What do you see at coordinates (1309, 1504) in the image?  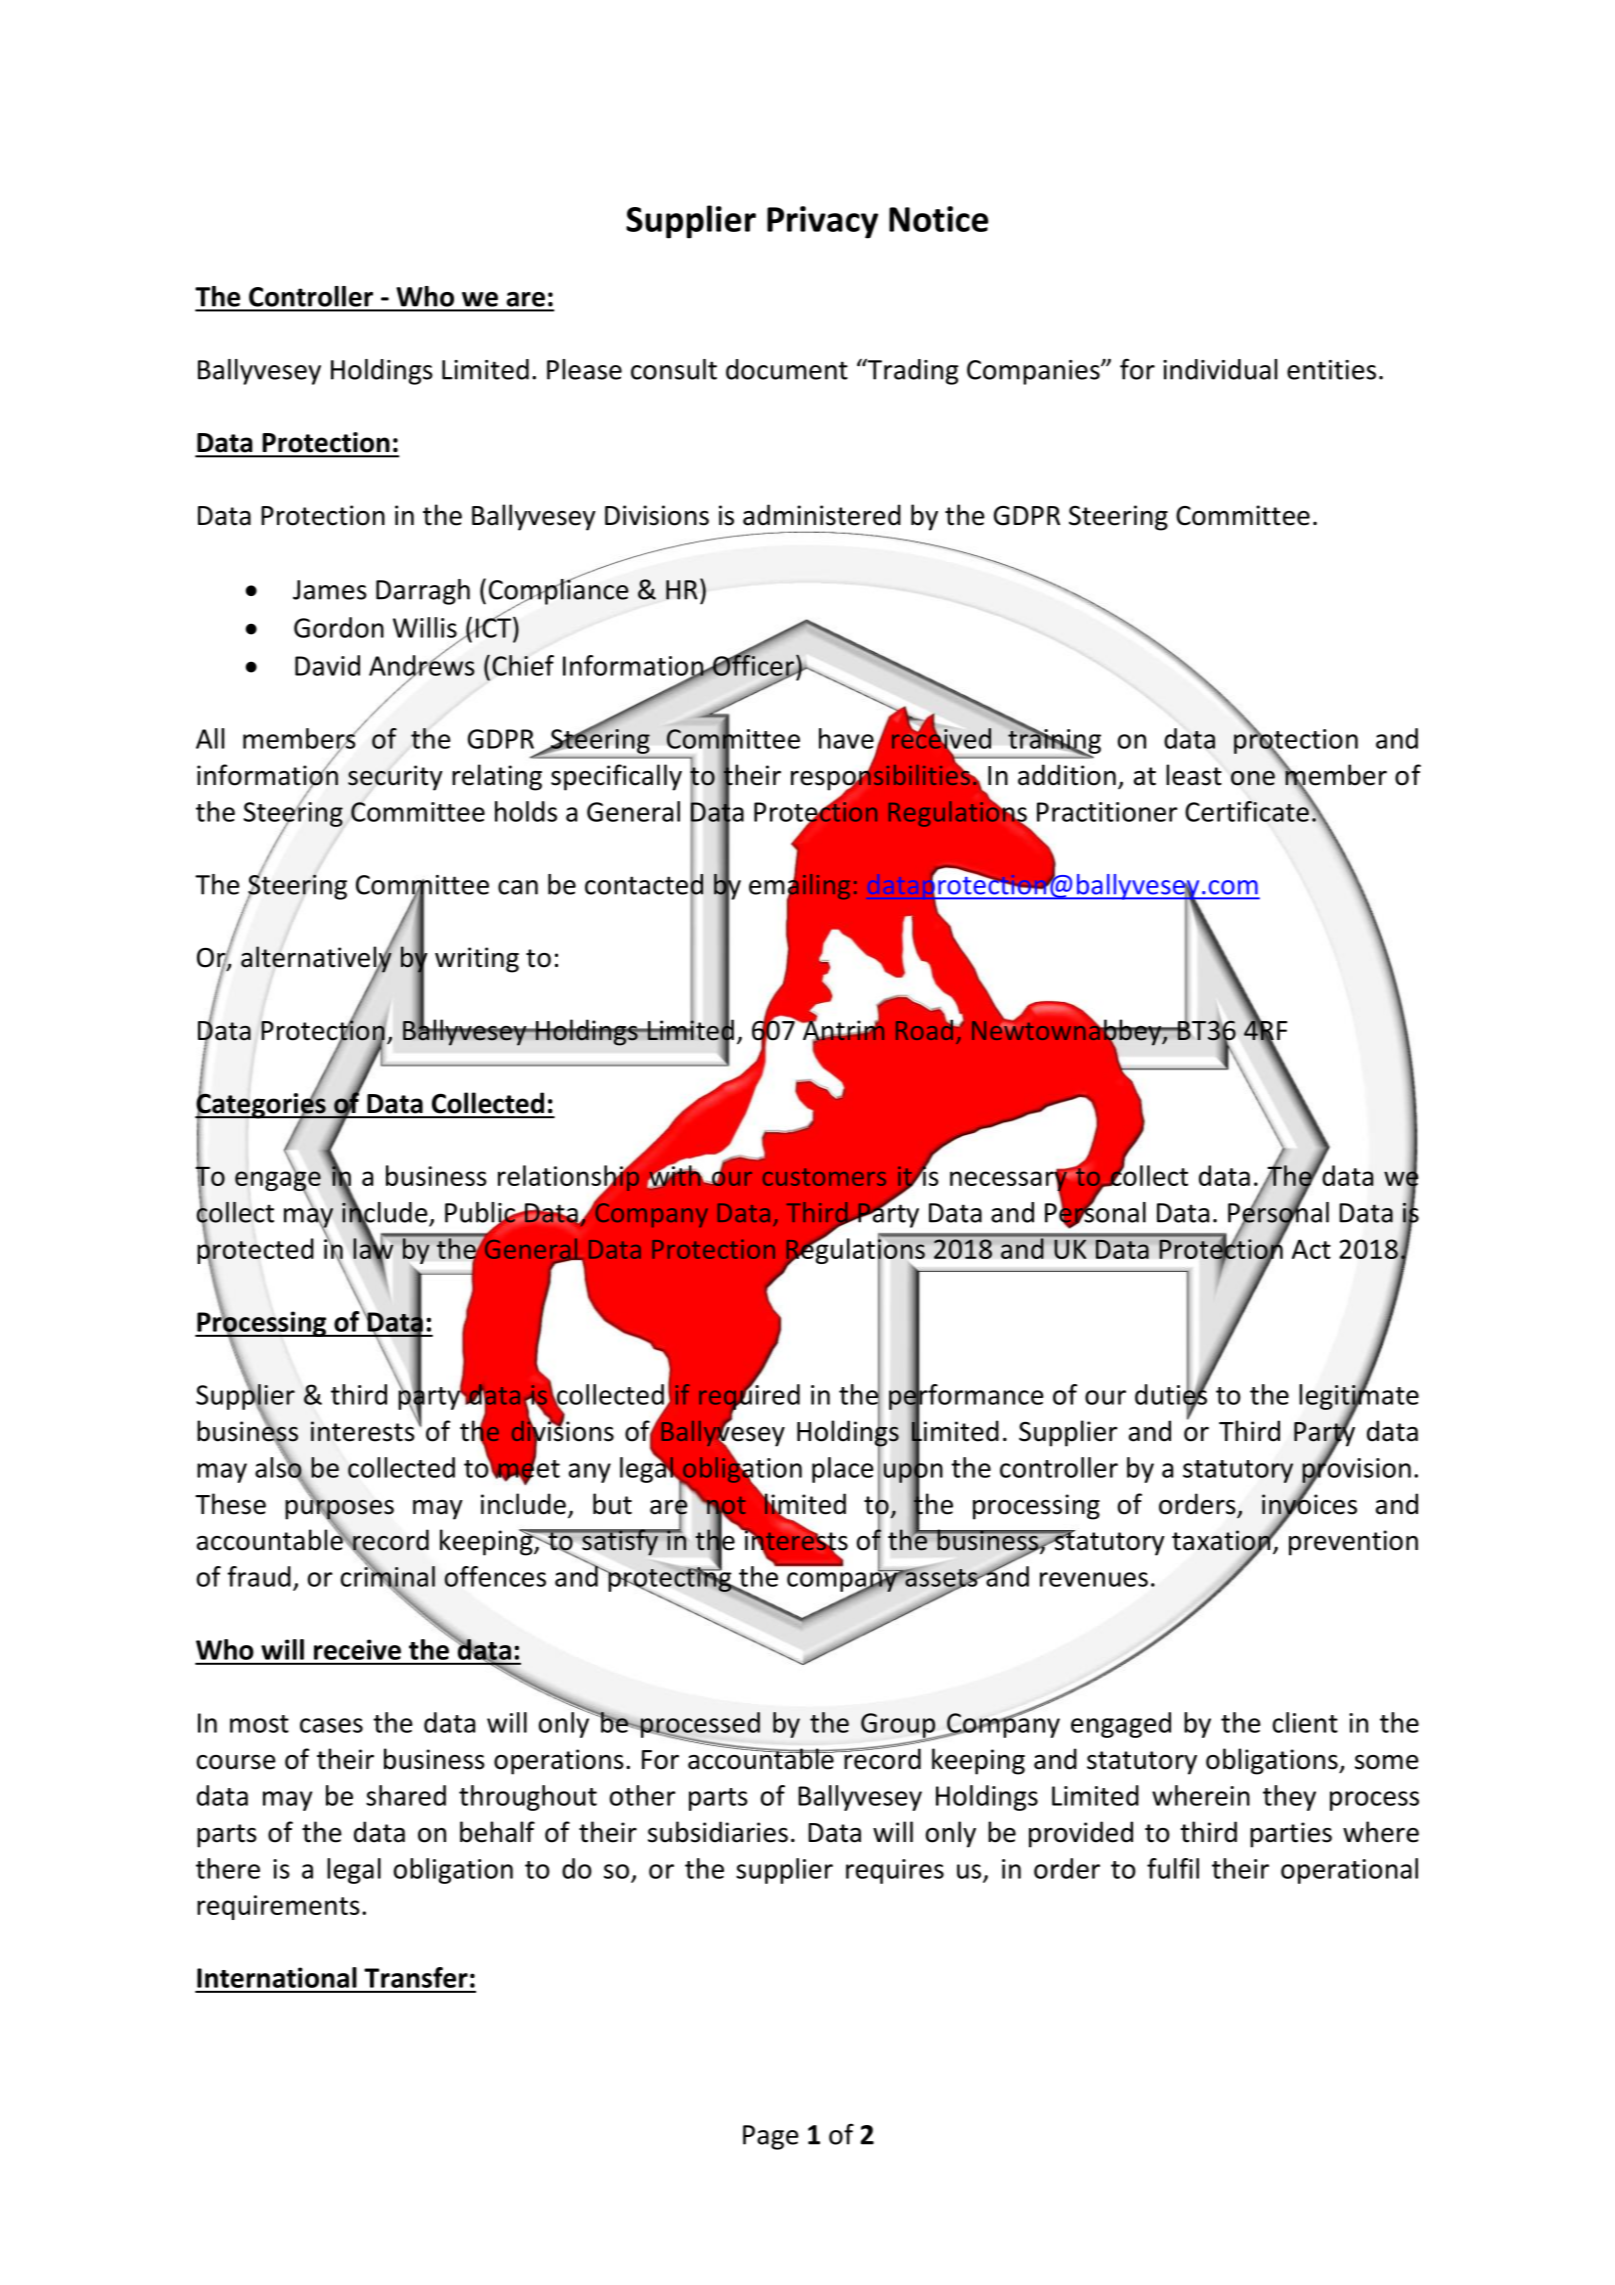 I see `invoices` at bounding box center [1309, 1504].
